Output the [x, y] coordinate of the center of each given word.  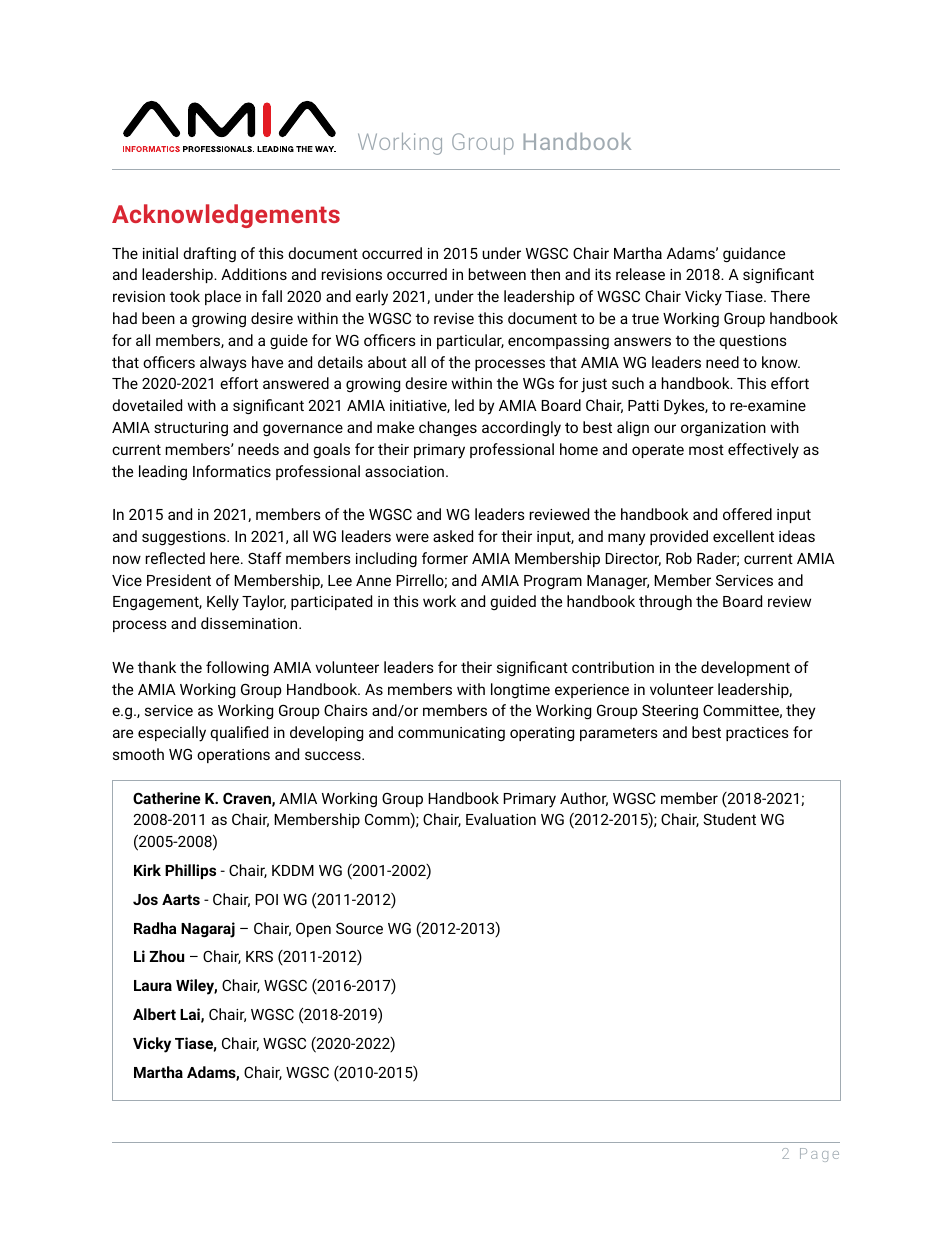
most [706, 450]
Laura [153, 985]
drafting [209, 254]
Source [359, 928]
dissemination [250, 623]
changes [448, 429]
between [497, 274]
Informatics [232, 471]
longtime [520, 690]
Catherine [167, 798]
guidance [754, 255]
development [745, 668]
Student [729, 819]
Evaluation [501, 819]
